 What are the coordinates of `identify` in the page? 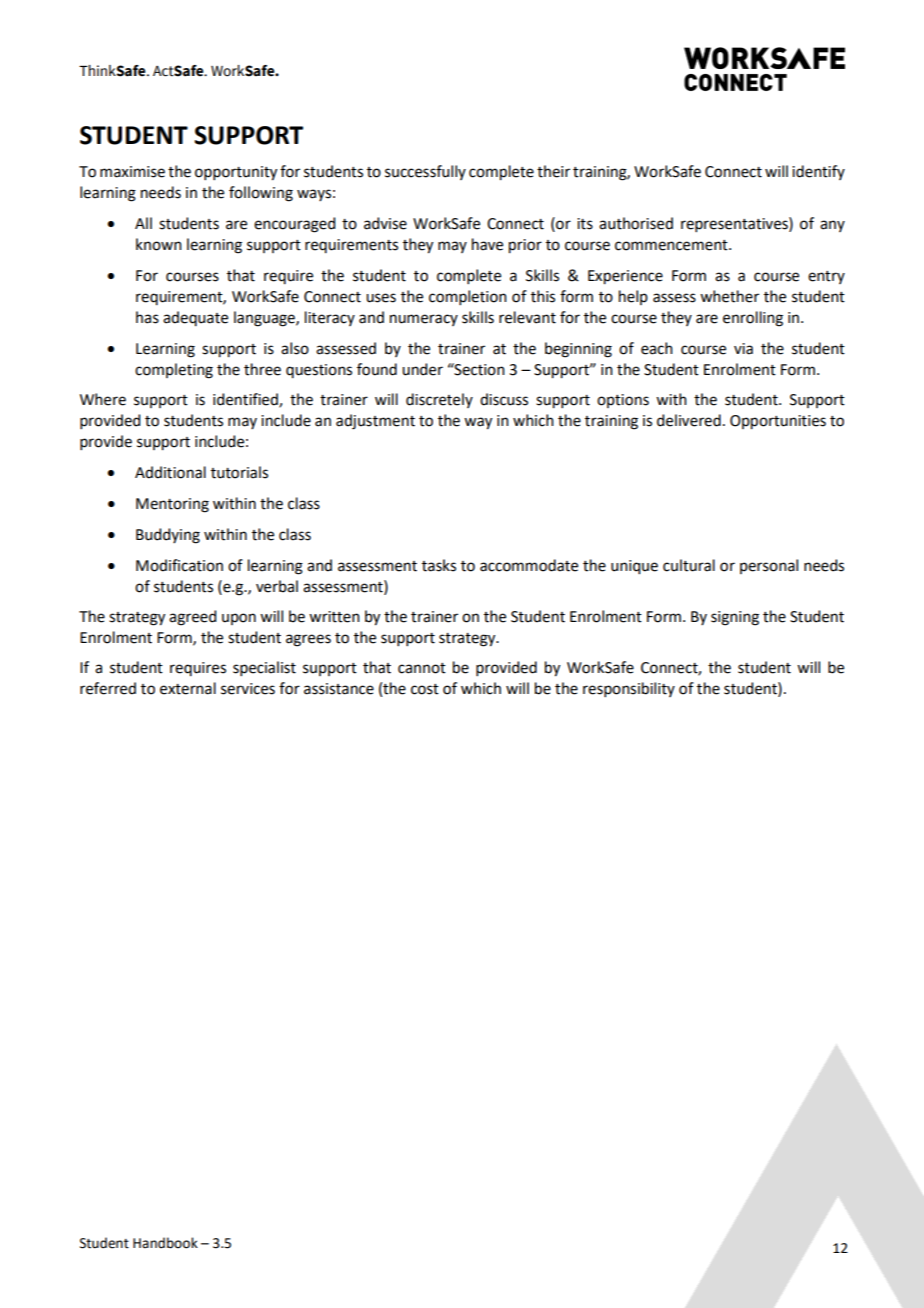 It's located at (818, 172).
